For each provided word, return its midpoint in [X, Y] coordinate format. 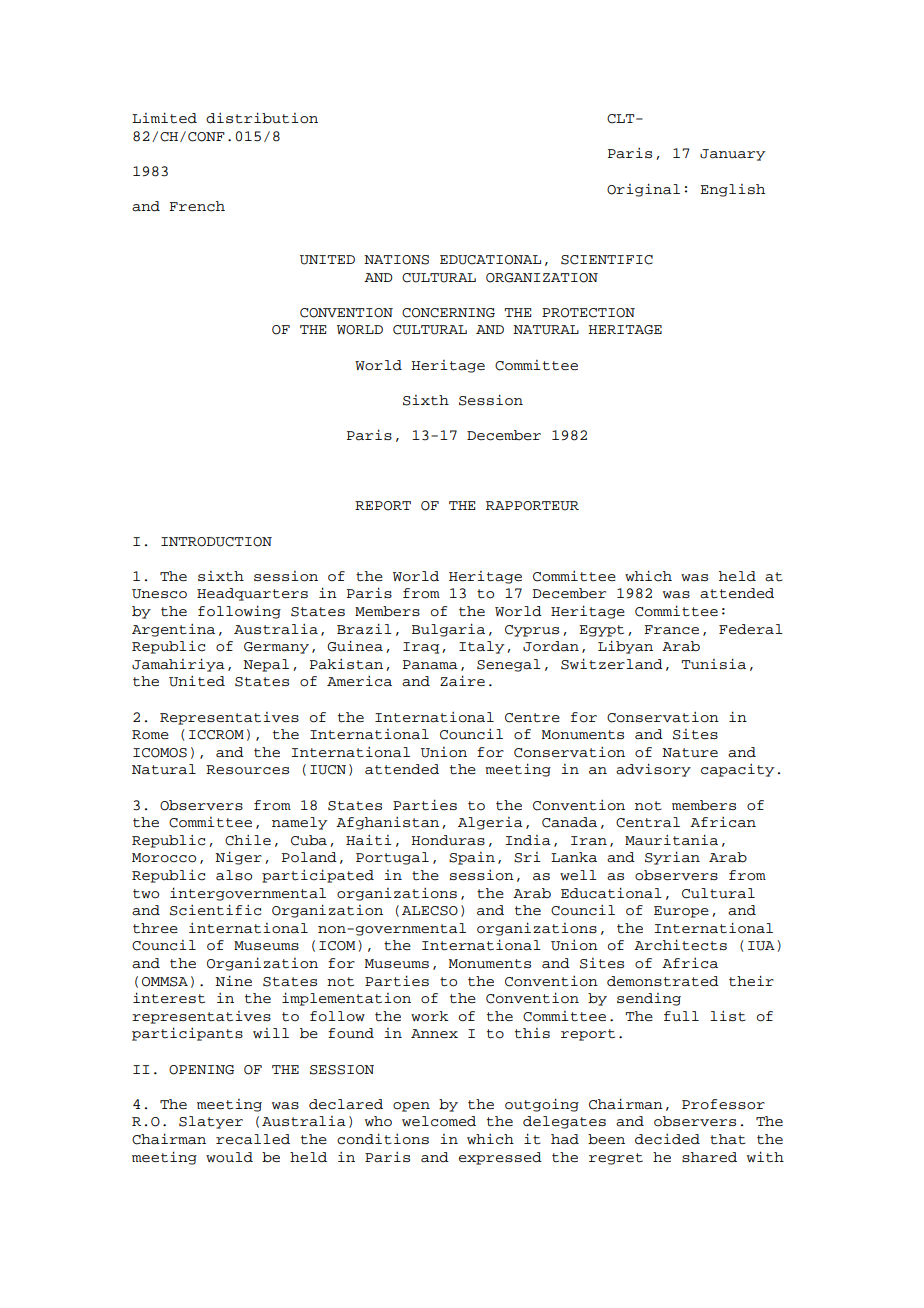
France [671, 630]
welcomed [439, 1121]
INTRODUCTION [216, 542]
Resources [247, 770]
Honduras [448, 840]
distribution [262, 118]
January [732, 155]
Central [648, 822]
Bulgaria [448, 630]
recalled [253, 1139]
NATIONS [396, 260]
